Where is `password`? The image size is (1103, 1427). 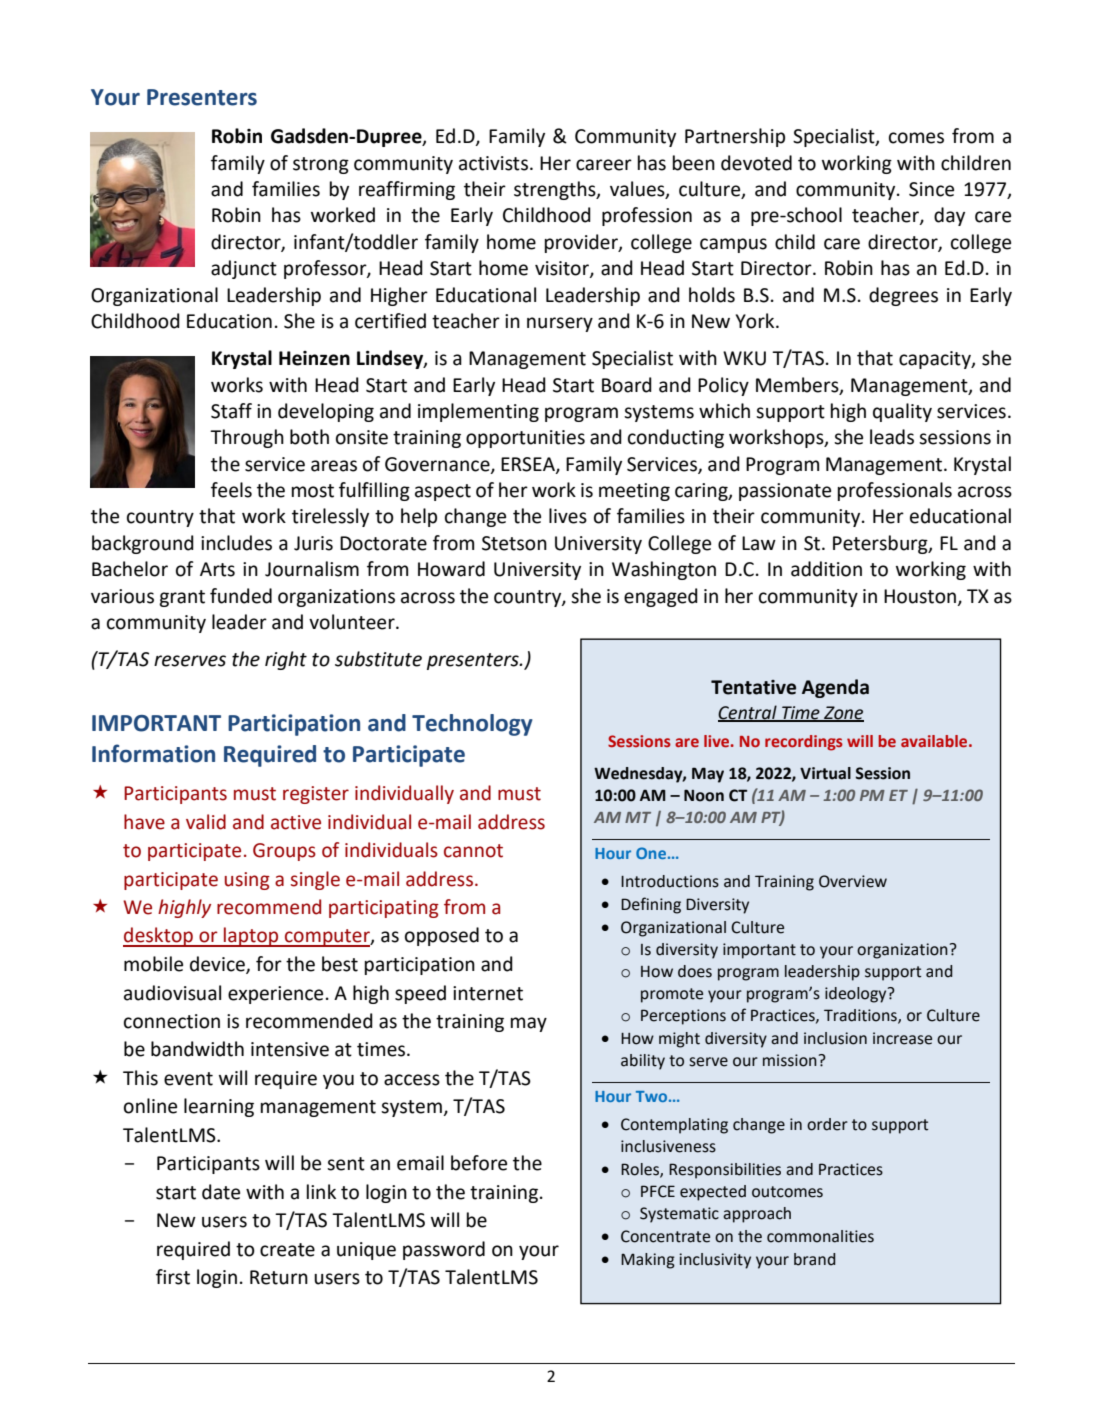 password is located at coordinates (444, 1250).
